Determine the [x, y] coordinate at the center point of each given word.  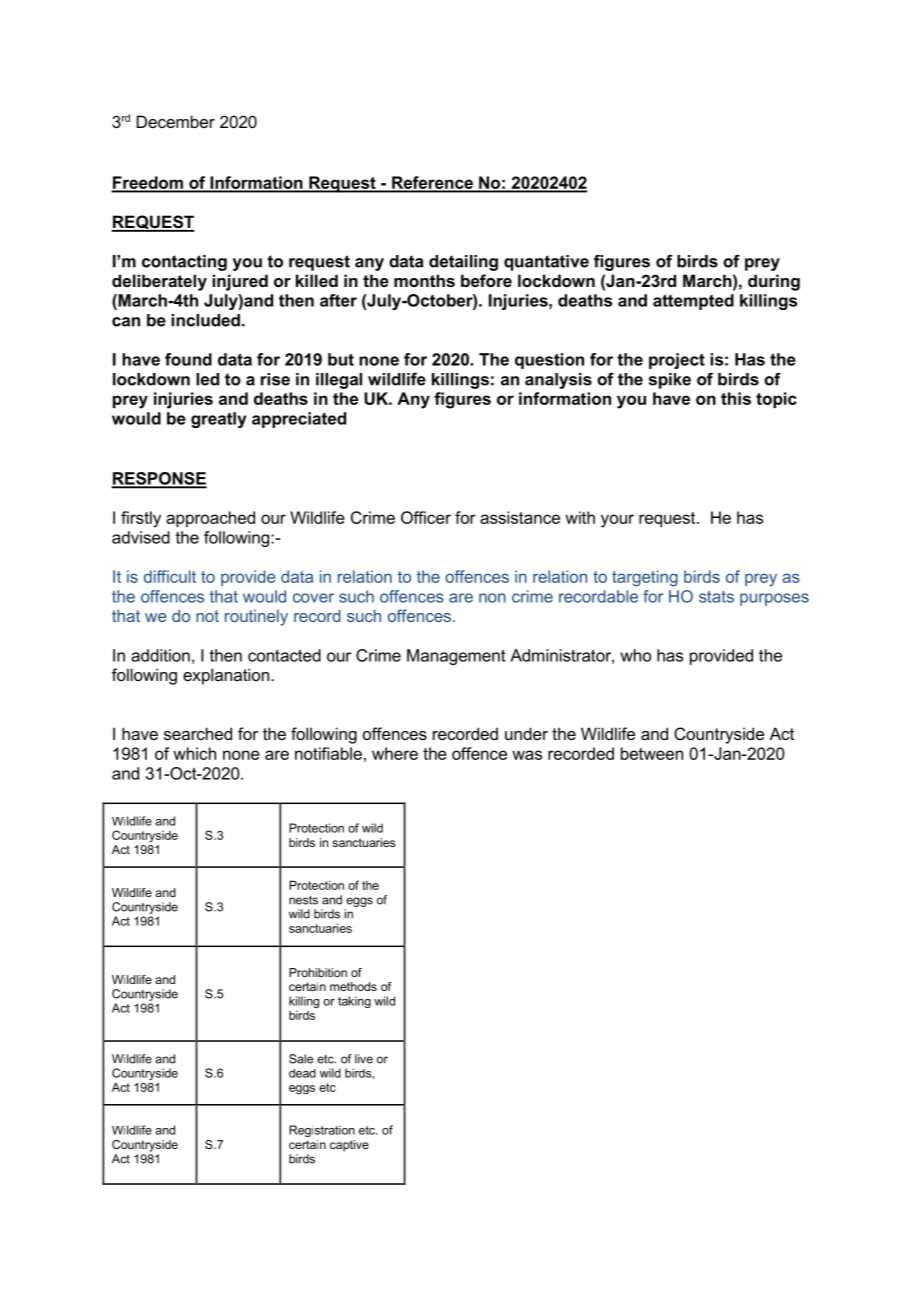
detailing [463, 263]
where [395, 753]
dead [302, 1073]
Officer [426, 517]
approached [210, 519]
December [176, 121]
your [617, 521]
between [652, 753]
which [194, 753]
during [774, 282]
